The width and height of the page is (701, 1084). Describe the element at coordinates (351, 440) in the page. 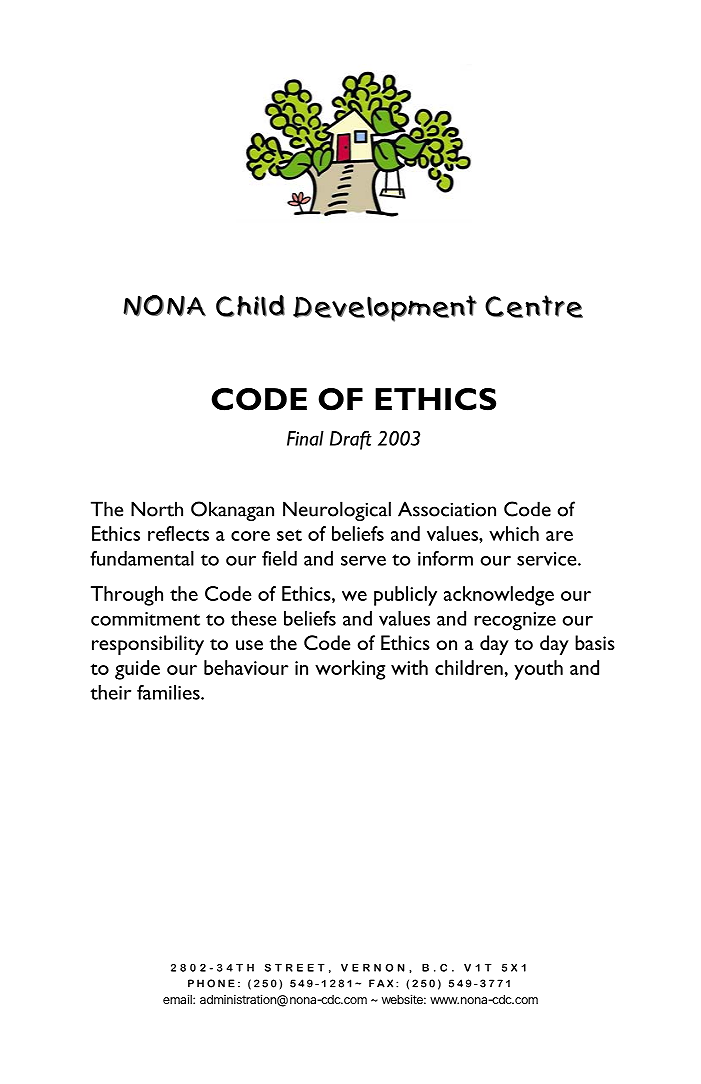

I see `Draft` at that location.
